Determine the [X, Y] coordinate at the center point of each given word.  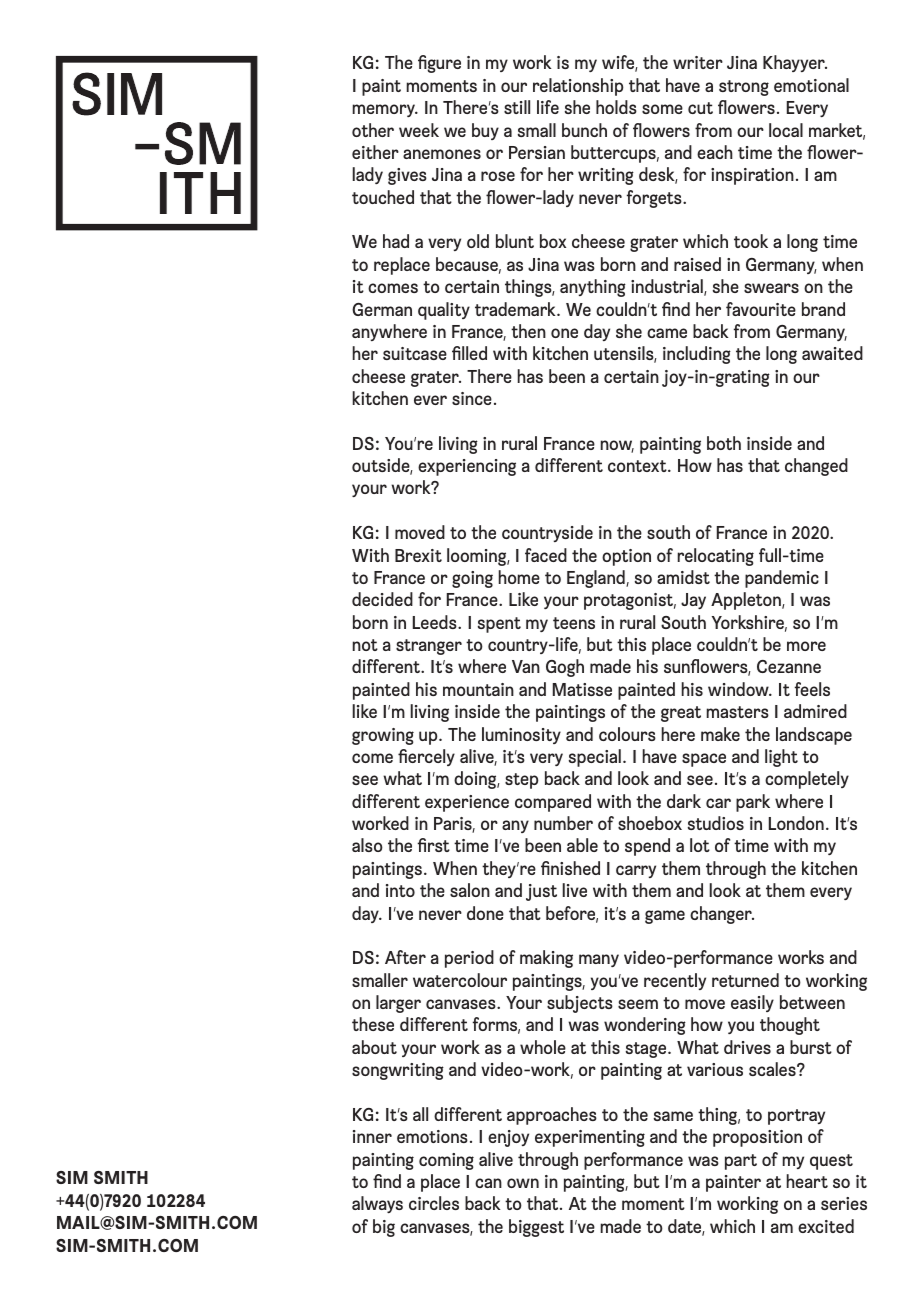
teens [574, 623]
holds [616, 107]
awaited [832, 353]
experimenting [590, 1138]
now [617, 446]
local [786, 130]
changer [722, 915]
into [400, 890]
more [806, 646]
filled [469, 353]
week [419, 130]
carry [636, 871]
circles [434, 1203]
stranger [429, 647]
